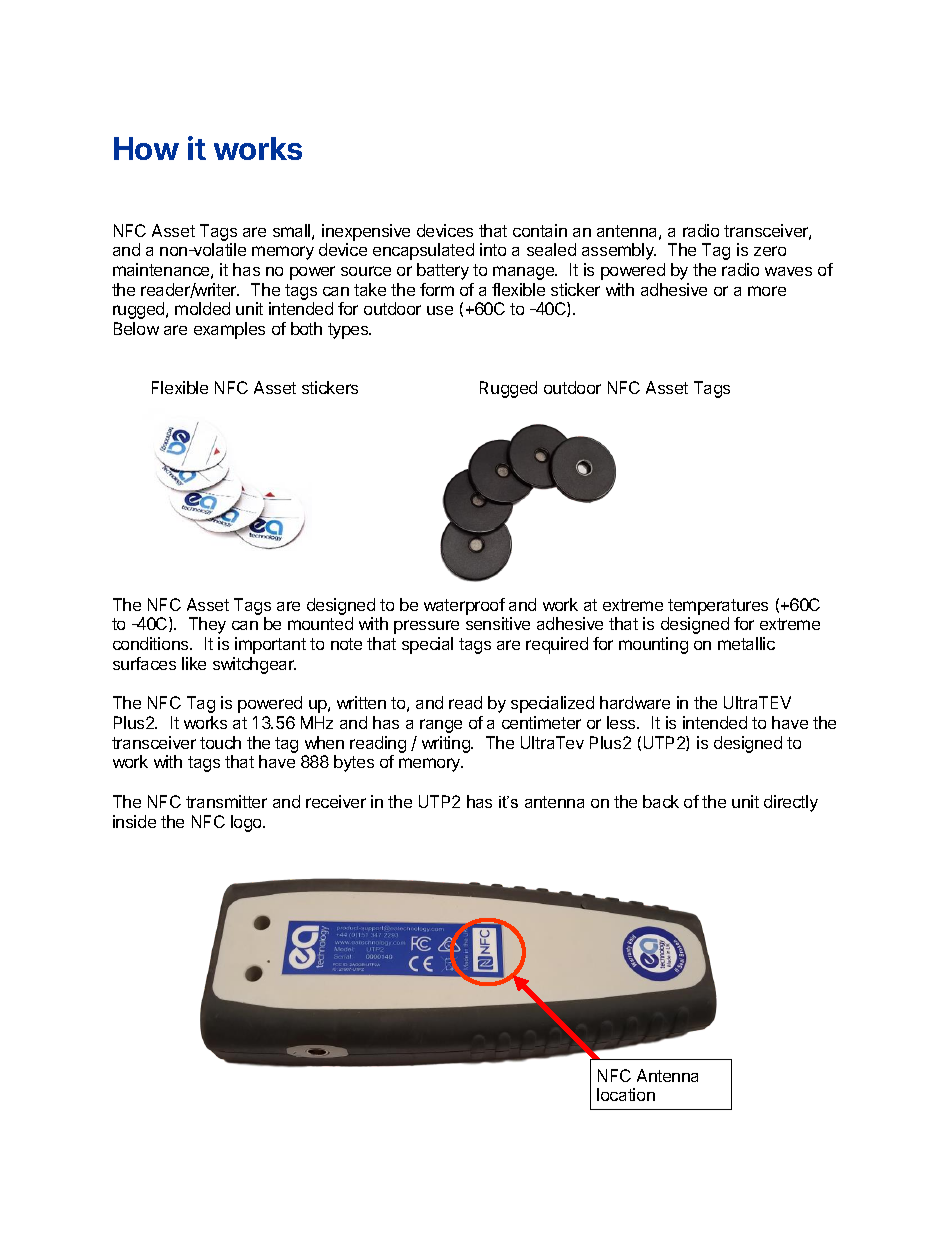 Image resolution: width=952 pixels, height=1233 pixels. I want to click on use, so click(440, 310).
